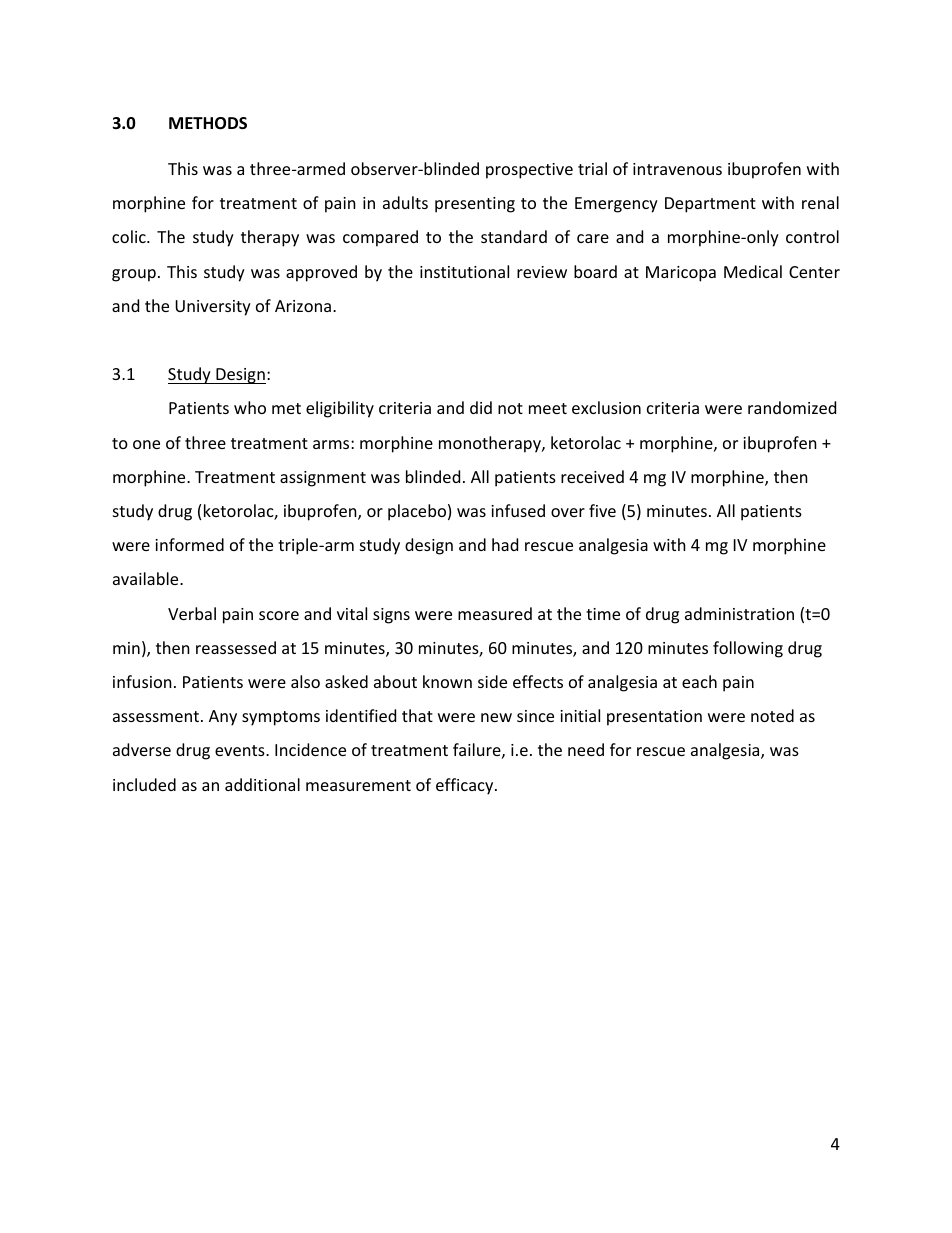 This image has height=1233, width=952. Describe the element at coordinates (529, 171) in the image. I see `prospective` at that location.
